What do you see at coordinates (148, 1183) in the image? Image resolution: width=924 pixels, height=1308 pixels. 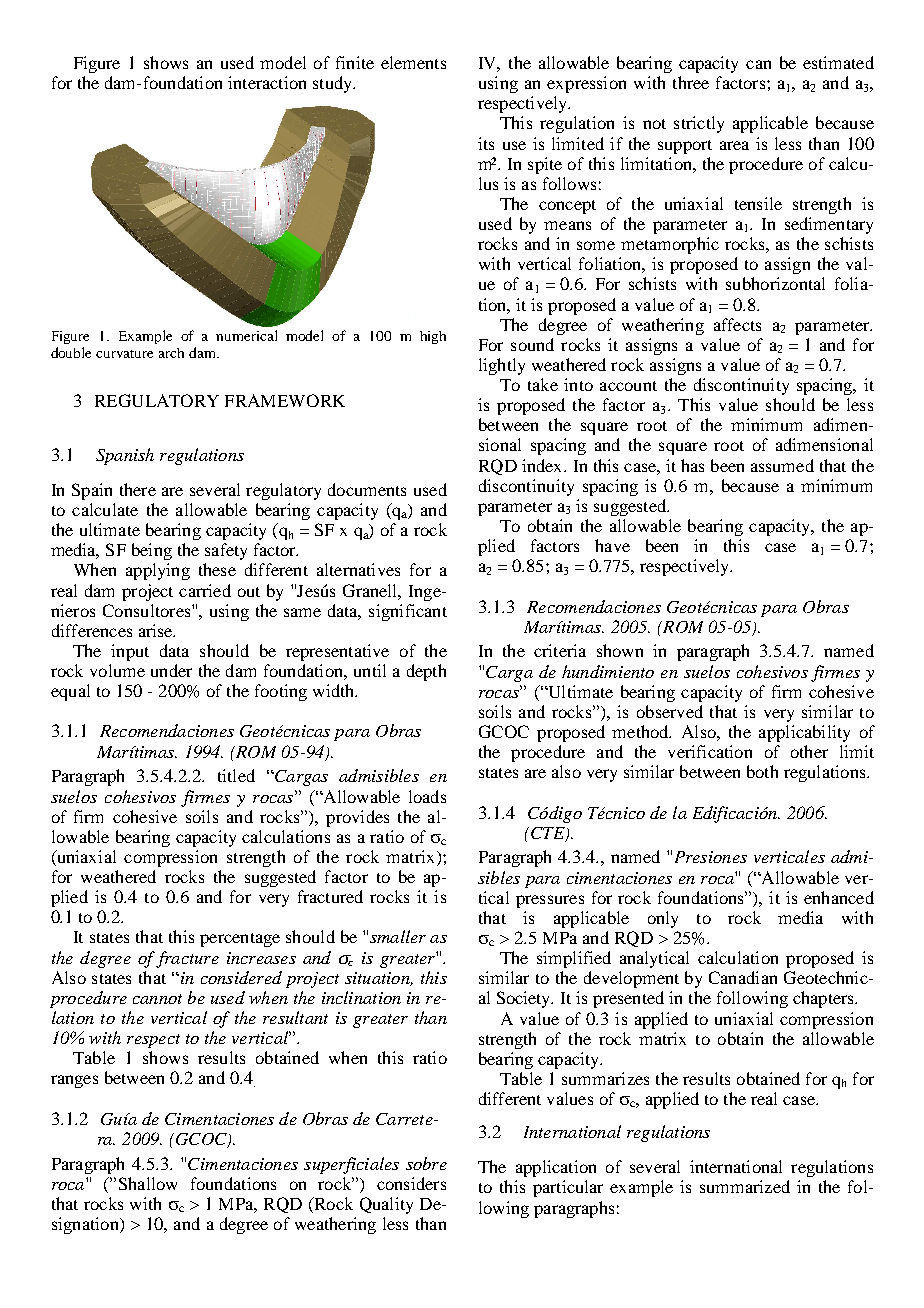 I see `Shallow` at bounding box center [148, 1183].
